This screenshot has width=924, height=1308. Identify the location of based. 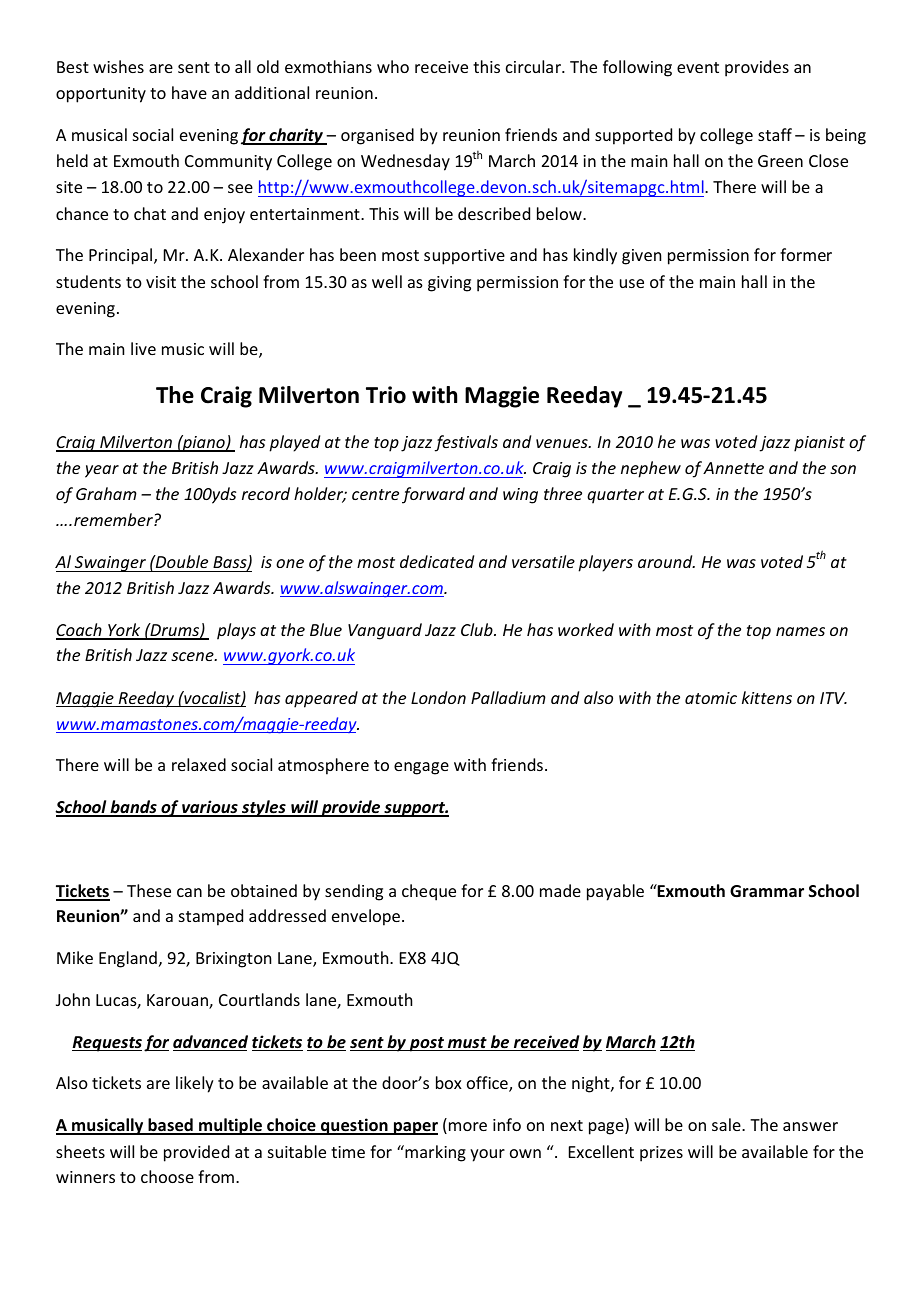
(170, 1126).
